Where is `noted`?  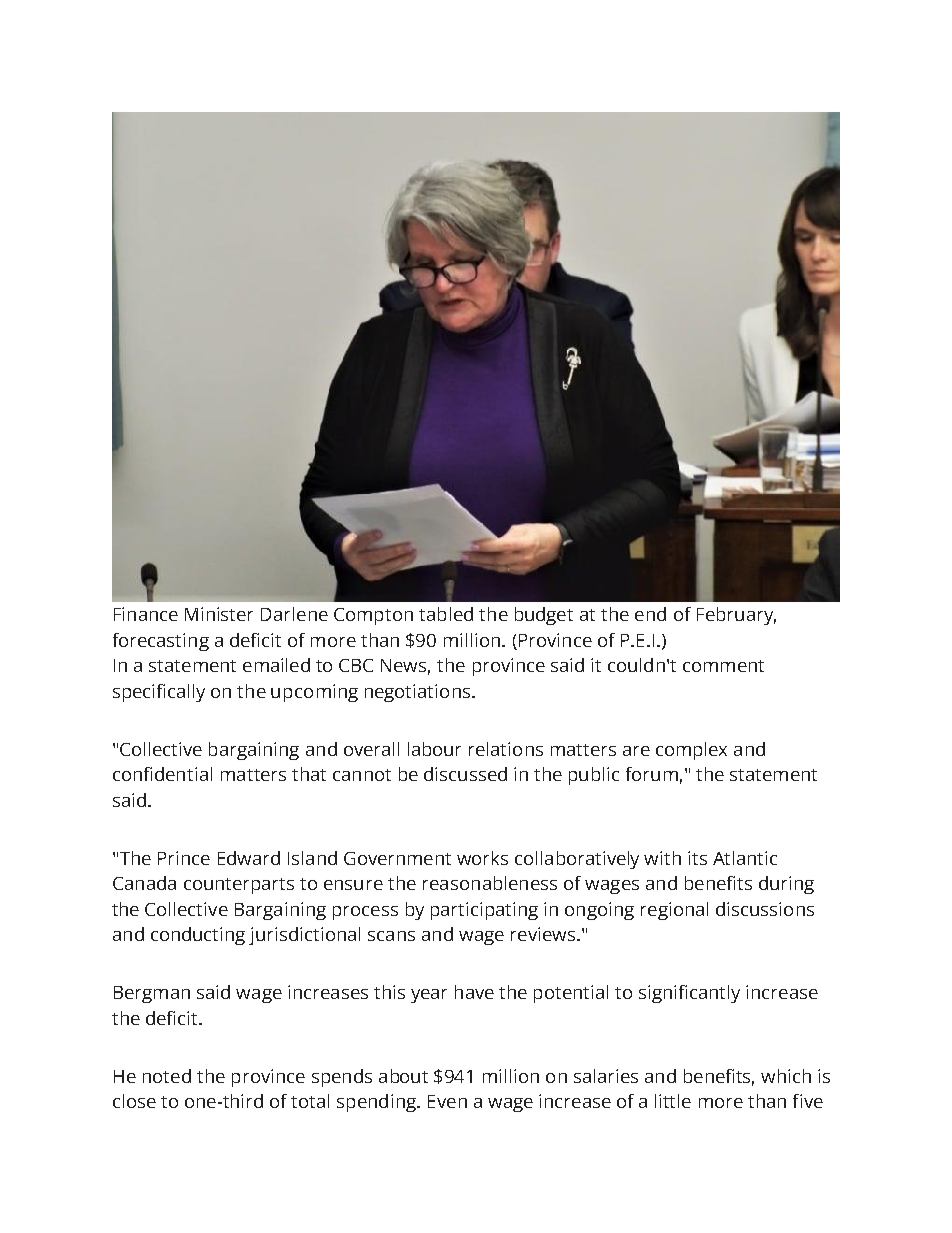 noted is located at coordinates (167, 1076).
